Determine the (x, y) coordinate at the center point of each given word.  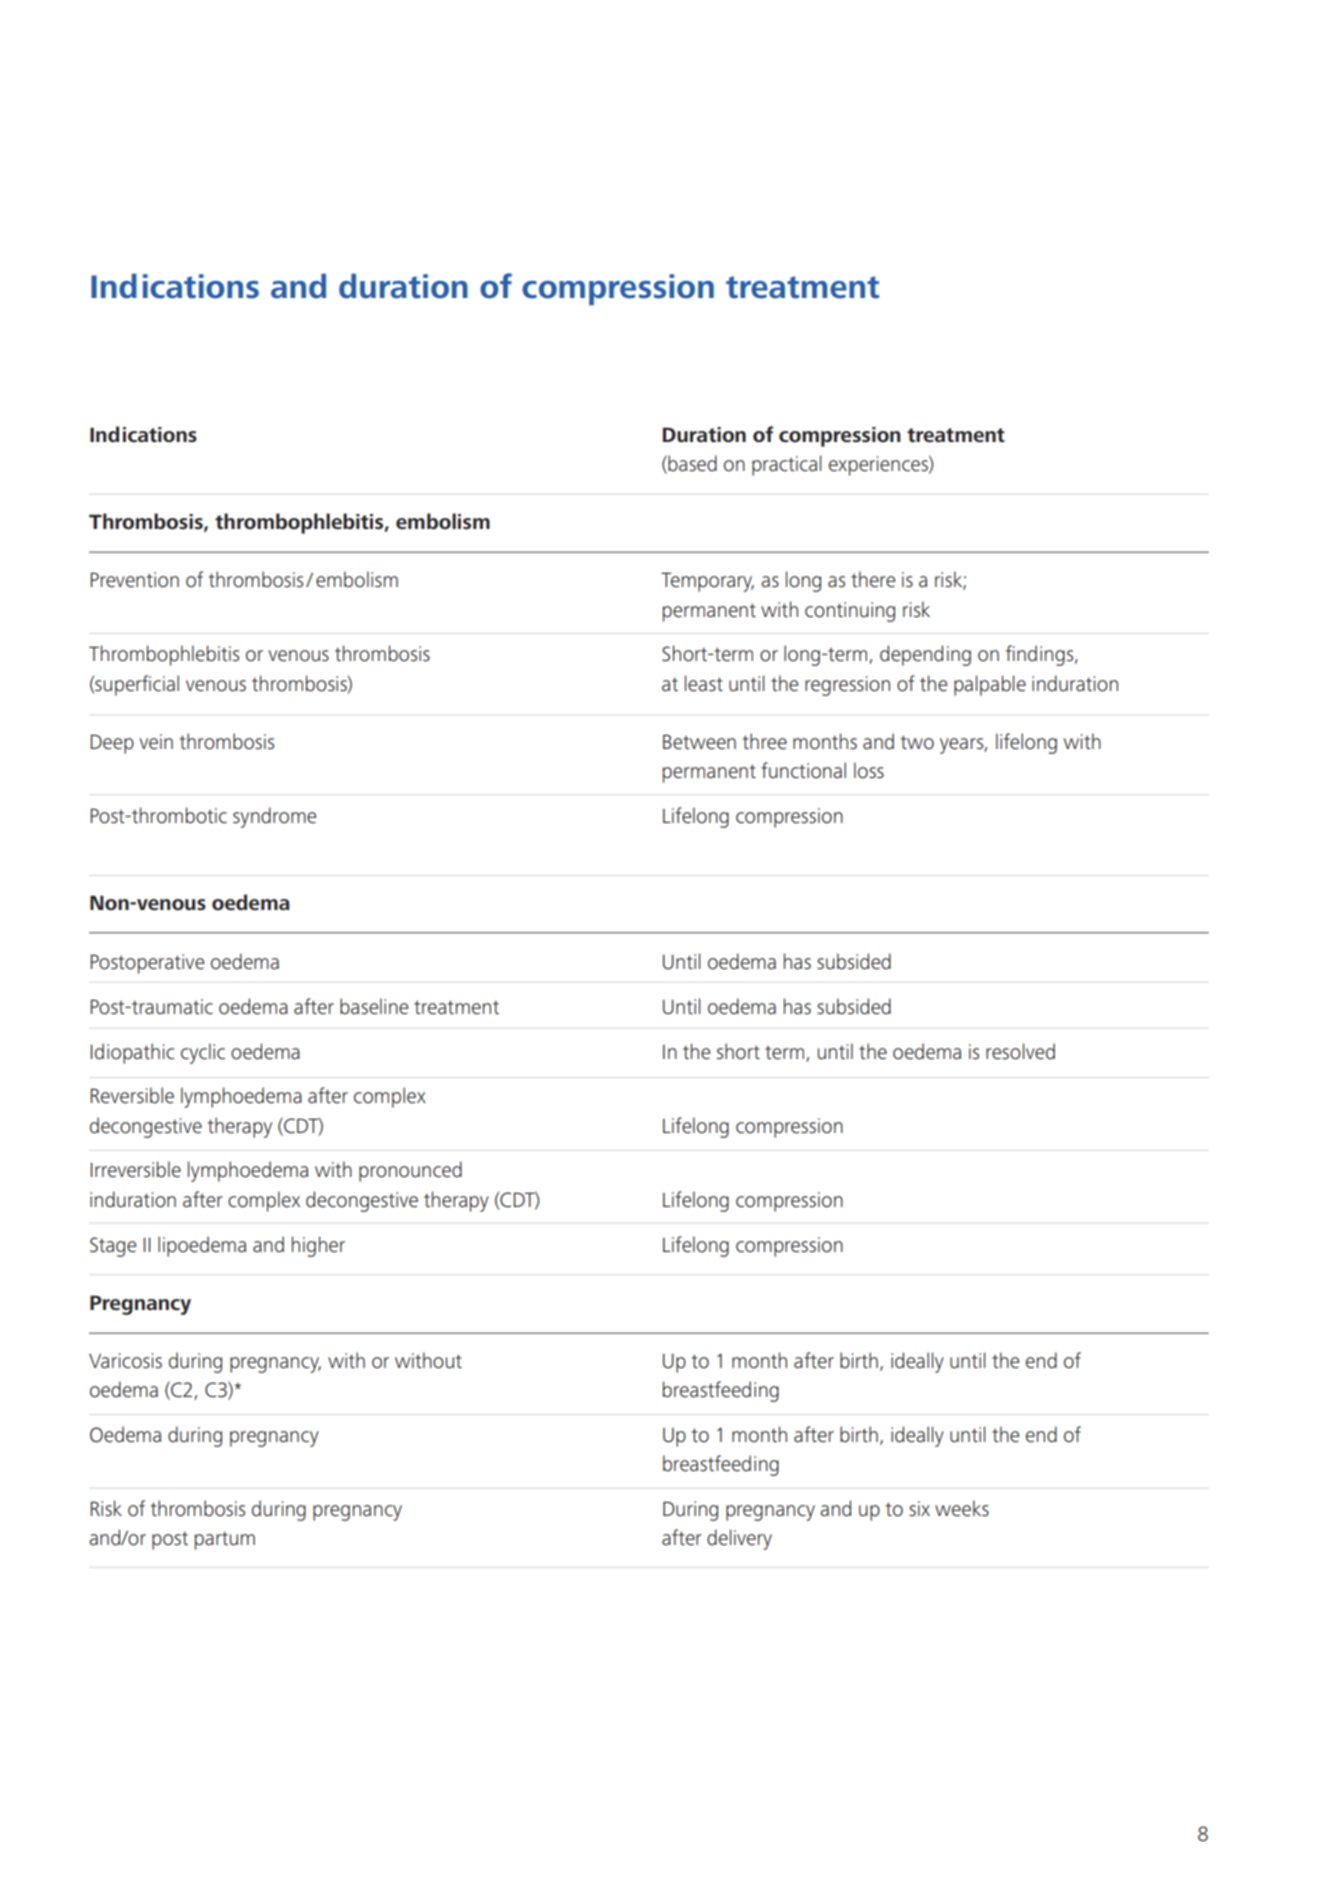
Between (699, 742)
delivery (739, 1539)
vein (156, 742)
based (691, 464)
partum (224, 1541)
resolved (1020, 1051)
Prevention (134, 580)
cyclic (203, 1053)
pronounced (410, 1171)
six (919, 1508)
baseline (374, 1006)
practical (786, 465)
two (917, 742)
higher (318, 1246)
